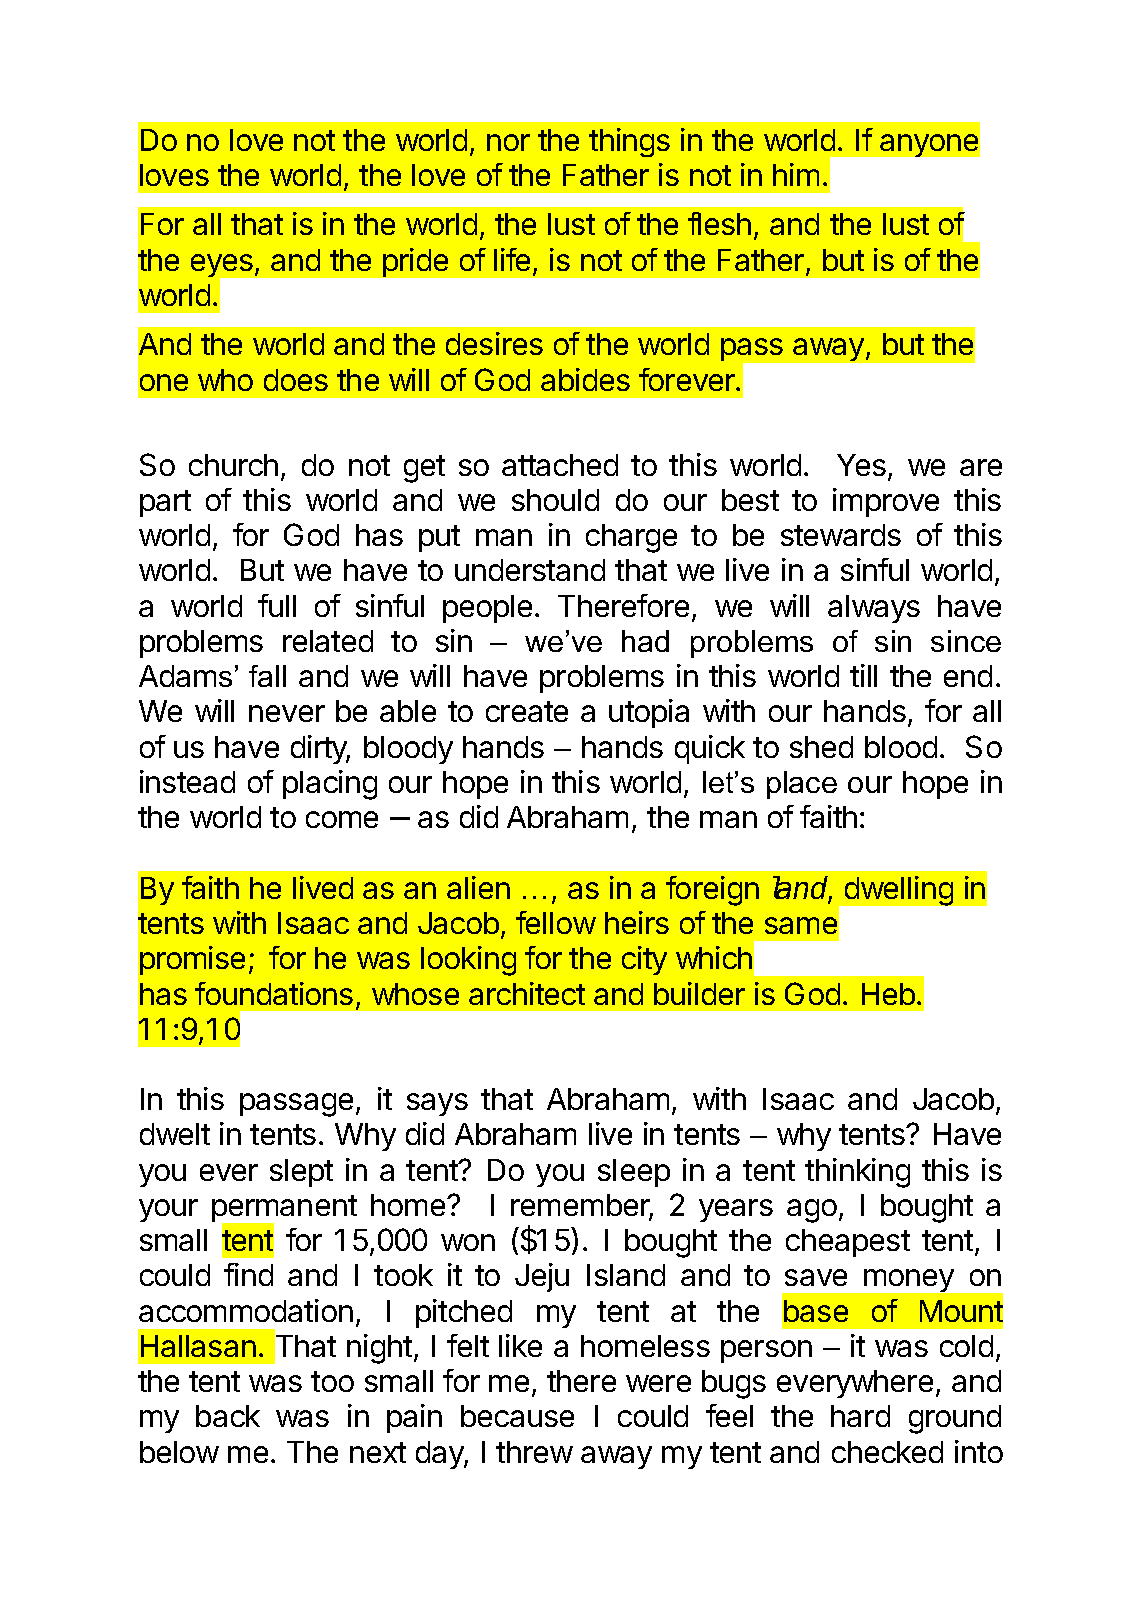 The image size is (1141, 1613). Describe the element at coordinates (796, 174) in the screenshot. I see `him` at that location.
